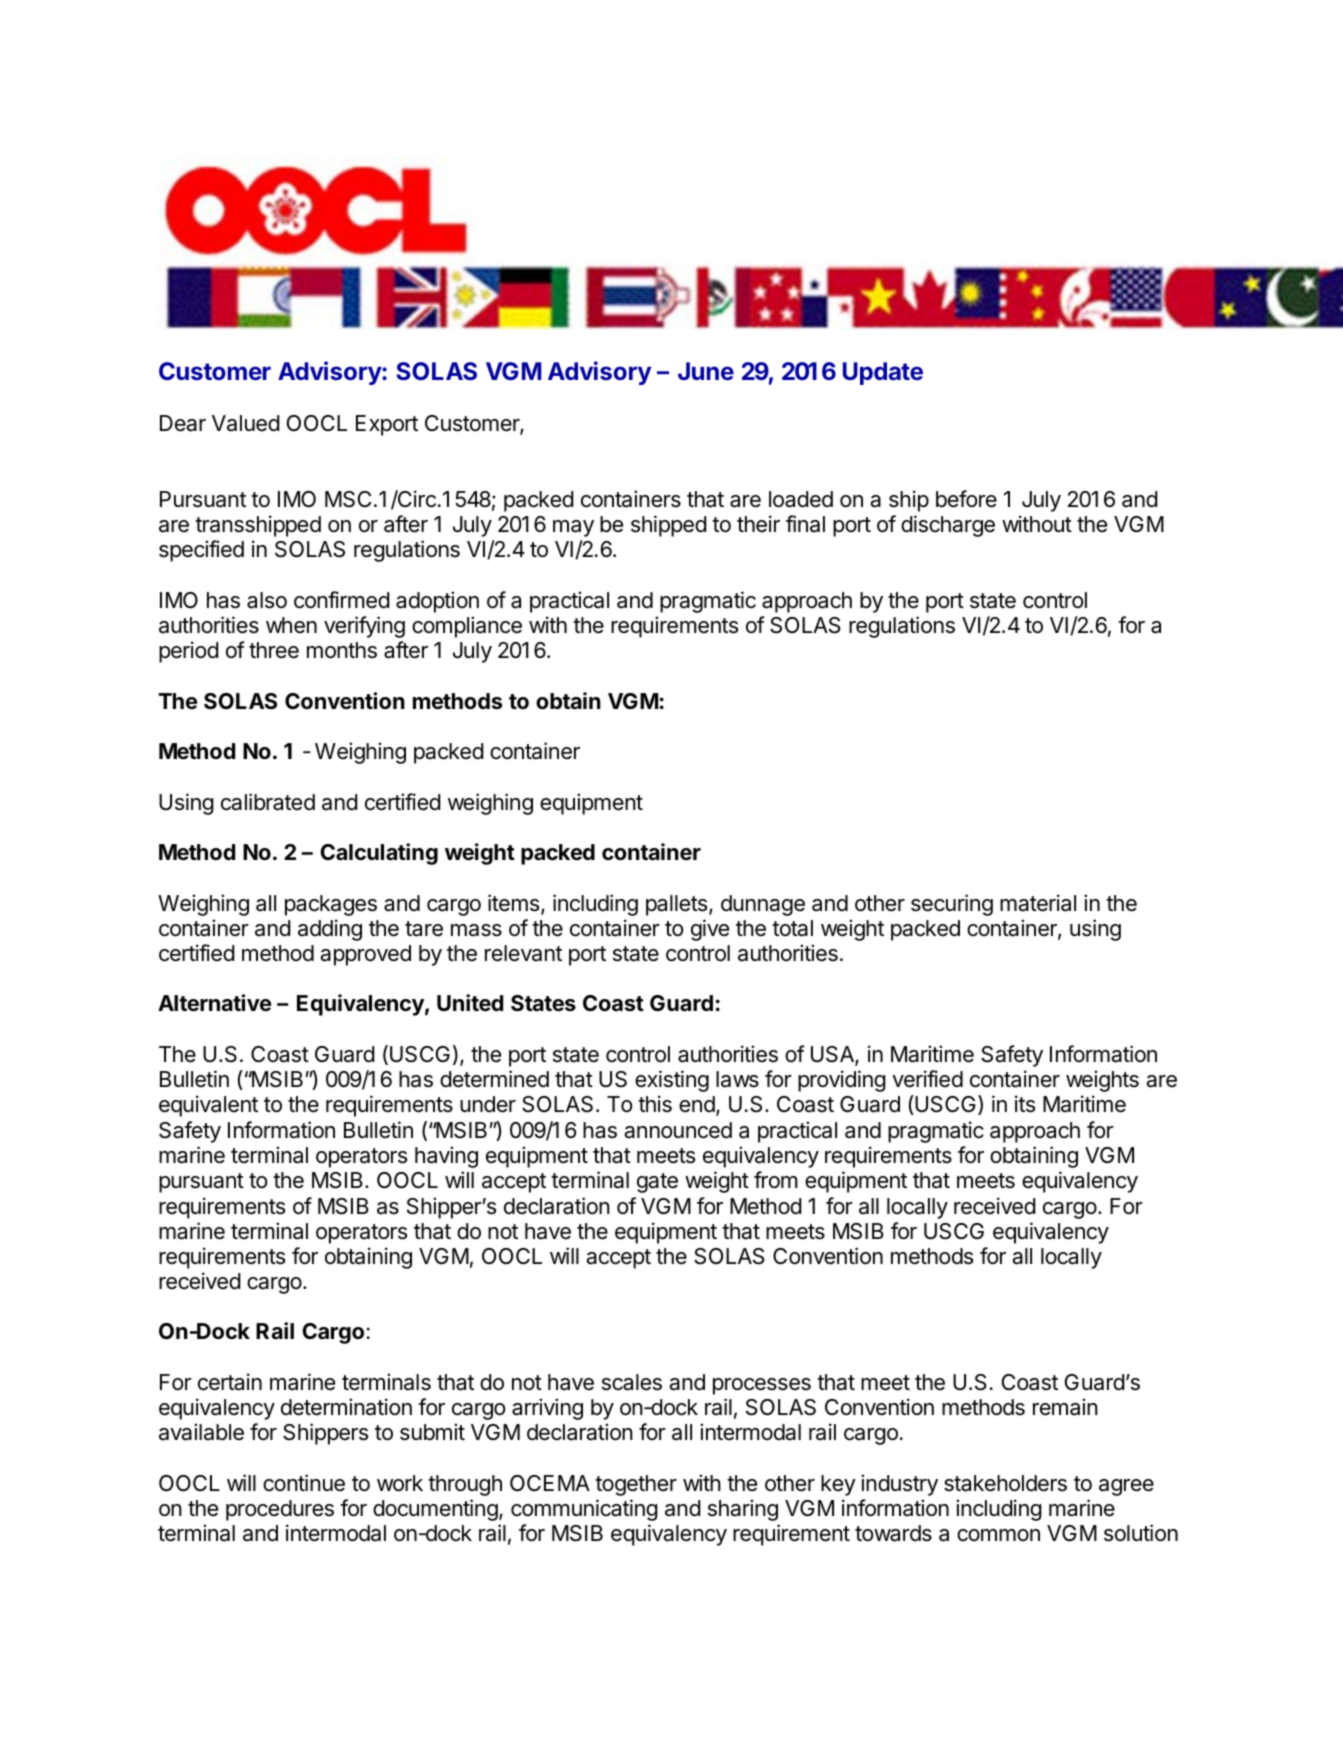  What do you see at coordinates (636, 1485) in the screenshot?
I see `together` at bounding box center [636, 1485].
